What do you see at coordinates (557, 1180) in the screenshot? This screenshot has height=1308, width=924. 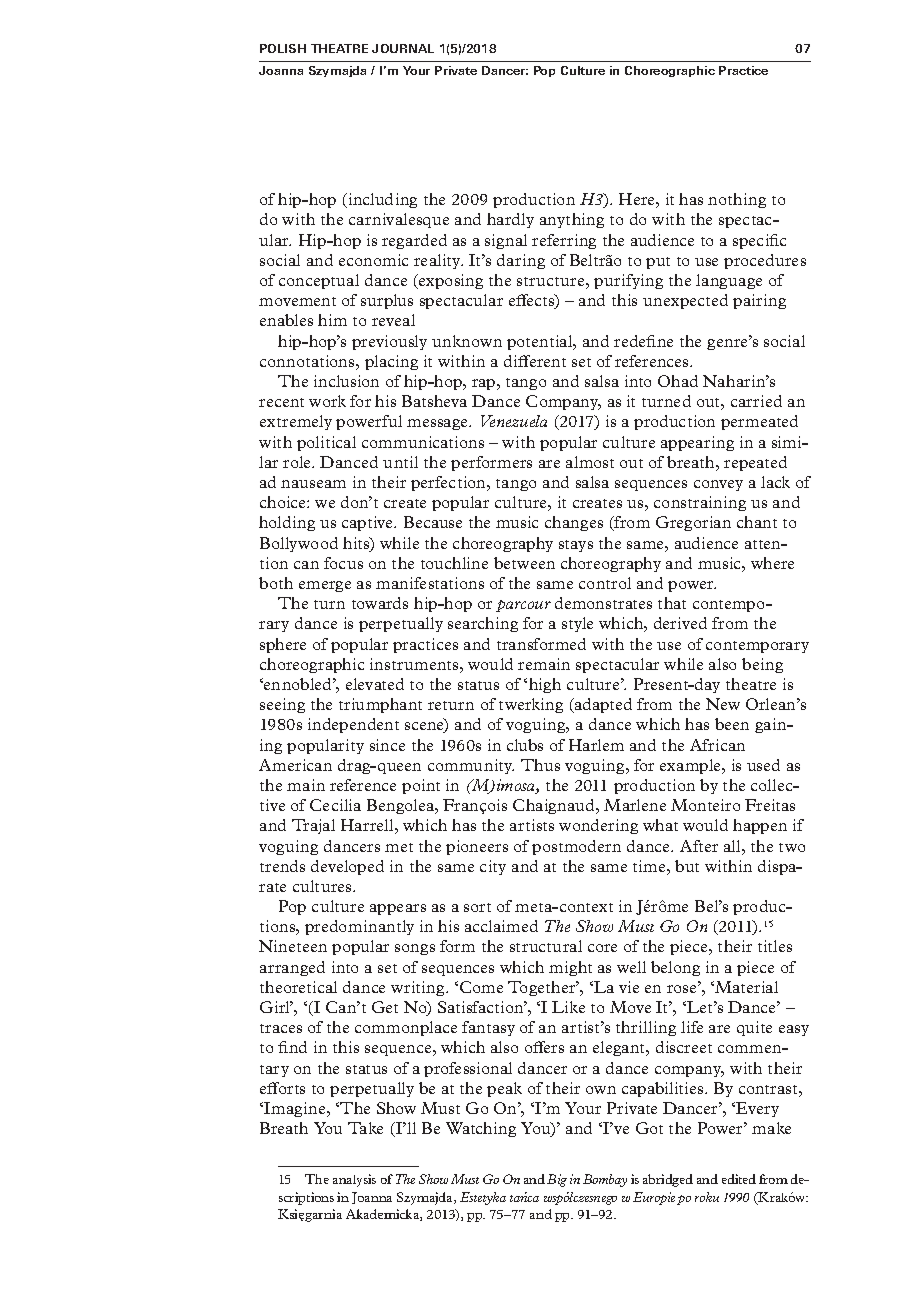 I see `Big` at bounding box center [557, 1180].
